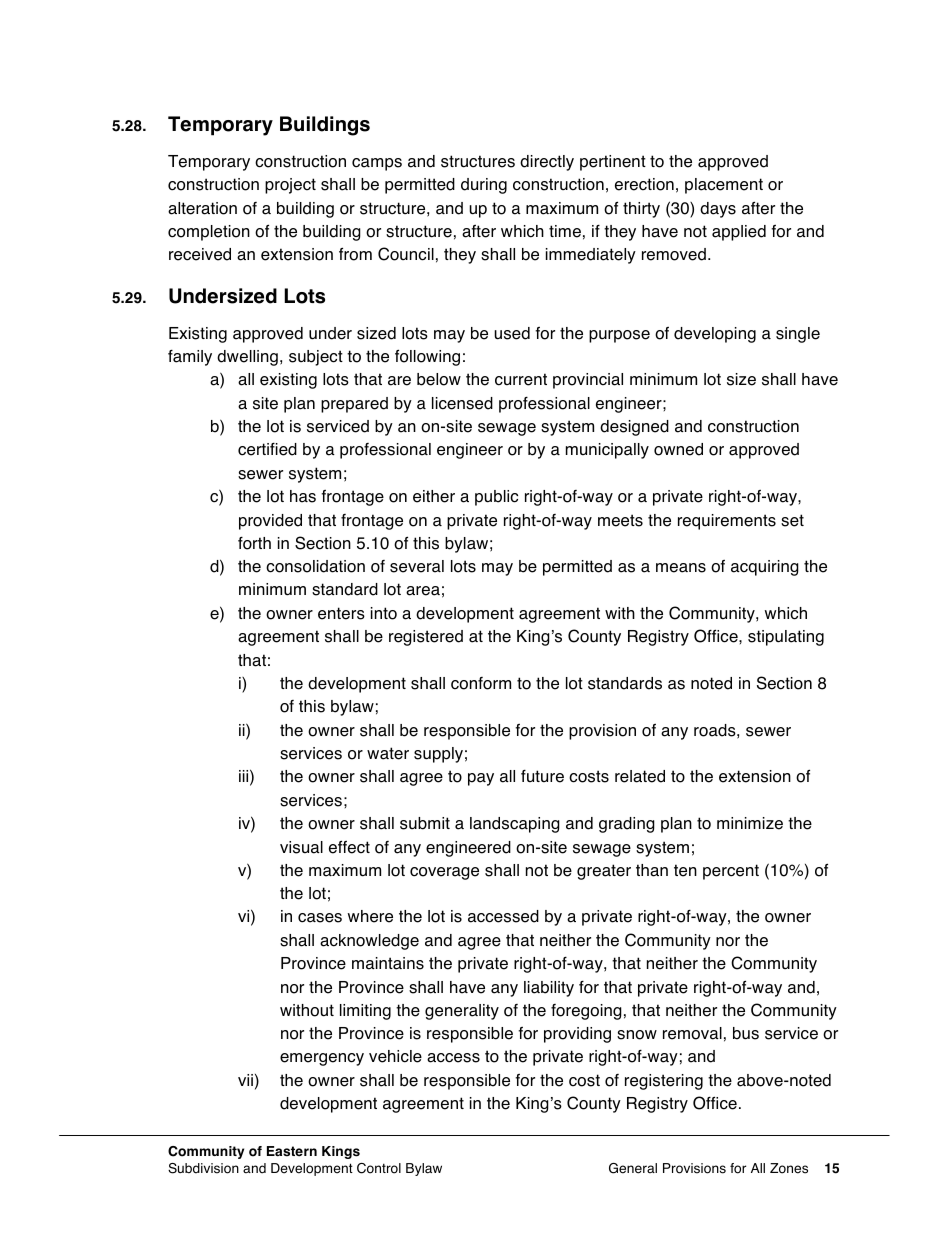 This document has width=952, height=1233. What do you see at coordinates (290, 186) in the document?
I see `project` at bounding box center [290, 186].
